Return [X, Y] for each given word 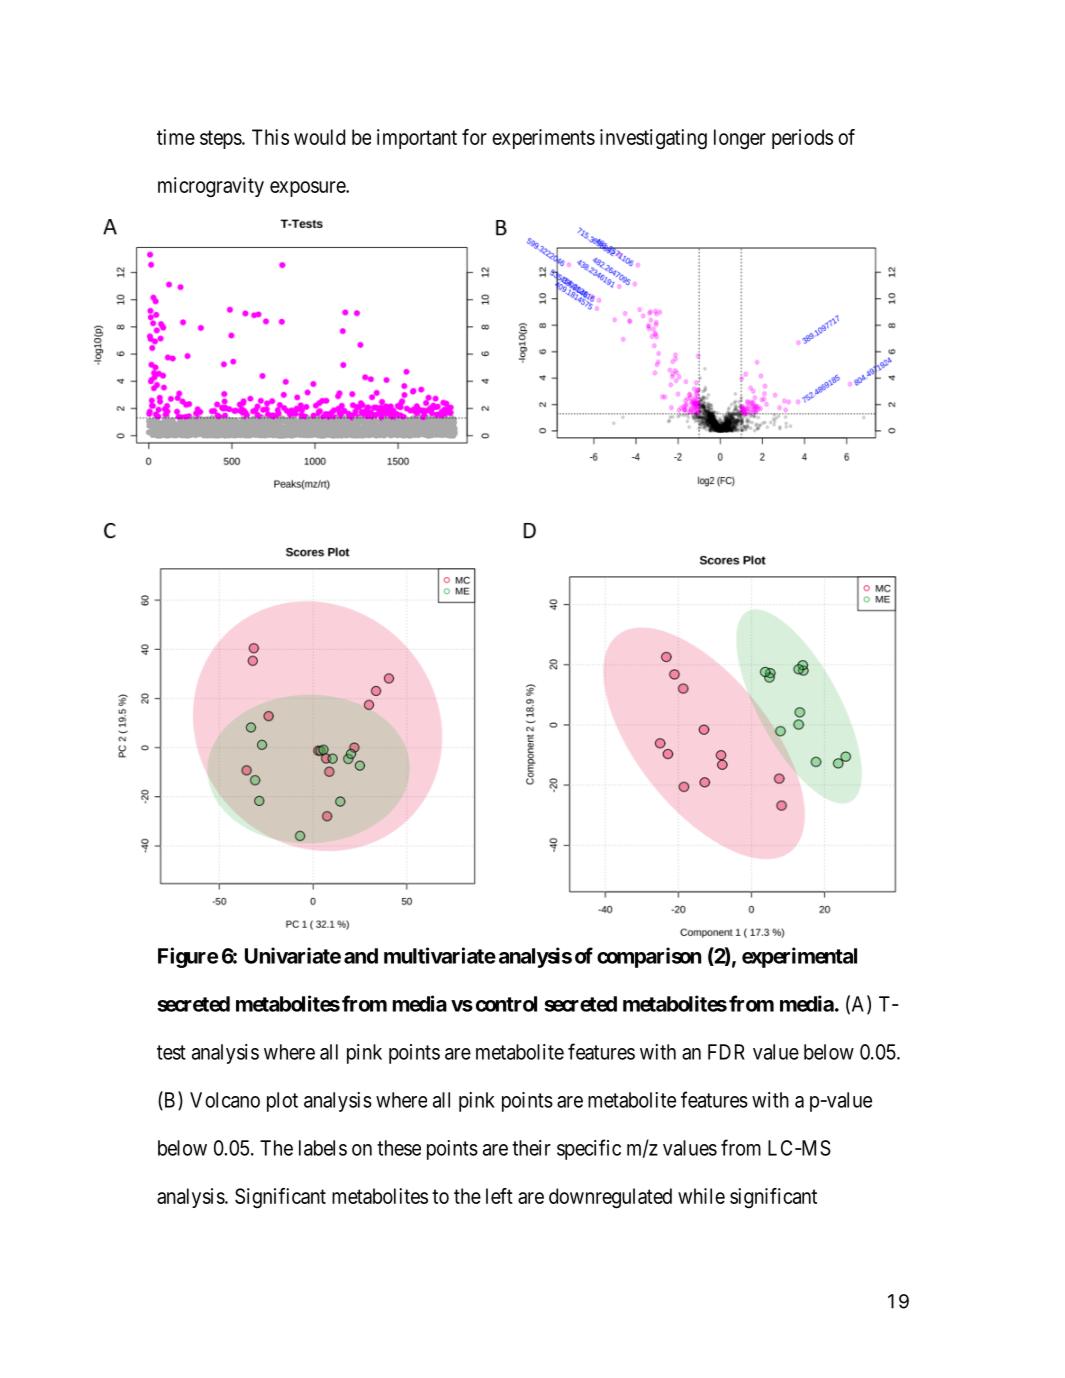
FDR [726, 1052]
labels [323, 1148]
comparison [649, 957]
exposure [308, 189]
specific [589, 1149]
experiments [543, 139]
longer [740, 139]
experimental [799, 957]
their [531, 1148]
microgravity [211, 187]
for [474, 137]
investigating [653, 139]
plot [282, 1102]
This [270, 137]
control [506, 1004]
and [361, 956]
